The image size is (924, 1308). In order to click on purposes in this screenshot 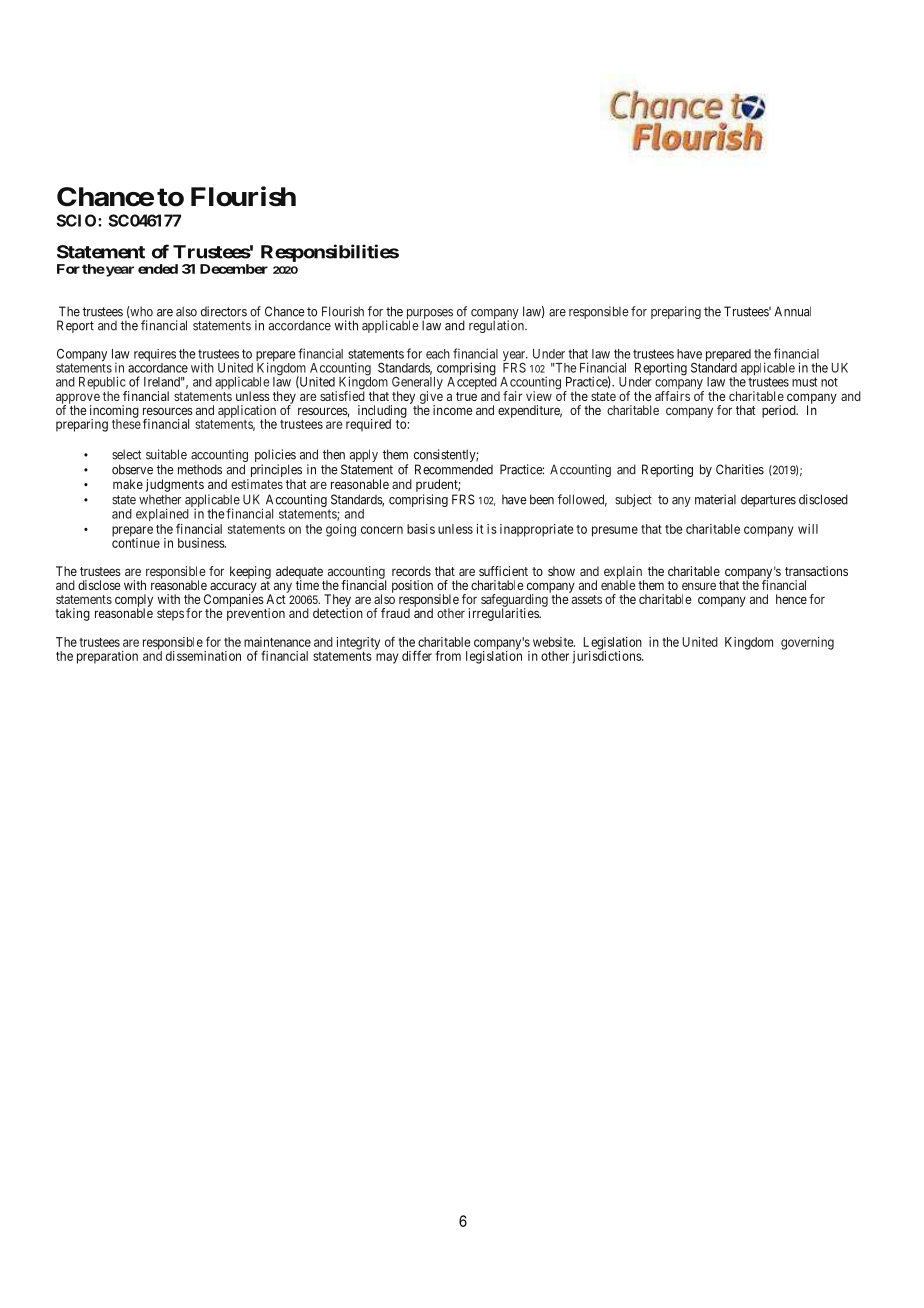, I will do `click(430, 315)`.
